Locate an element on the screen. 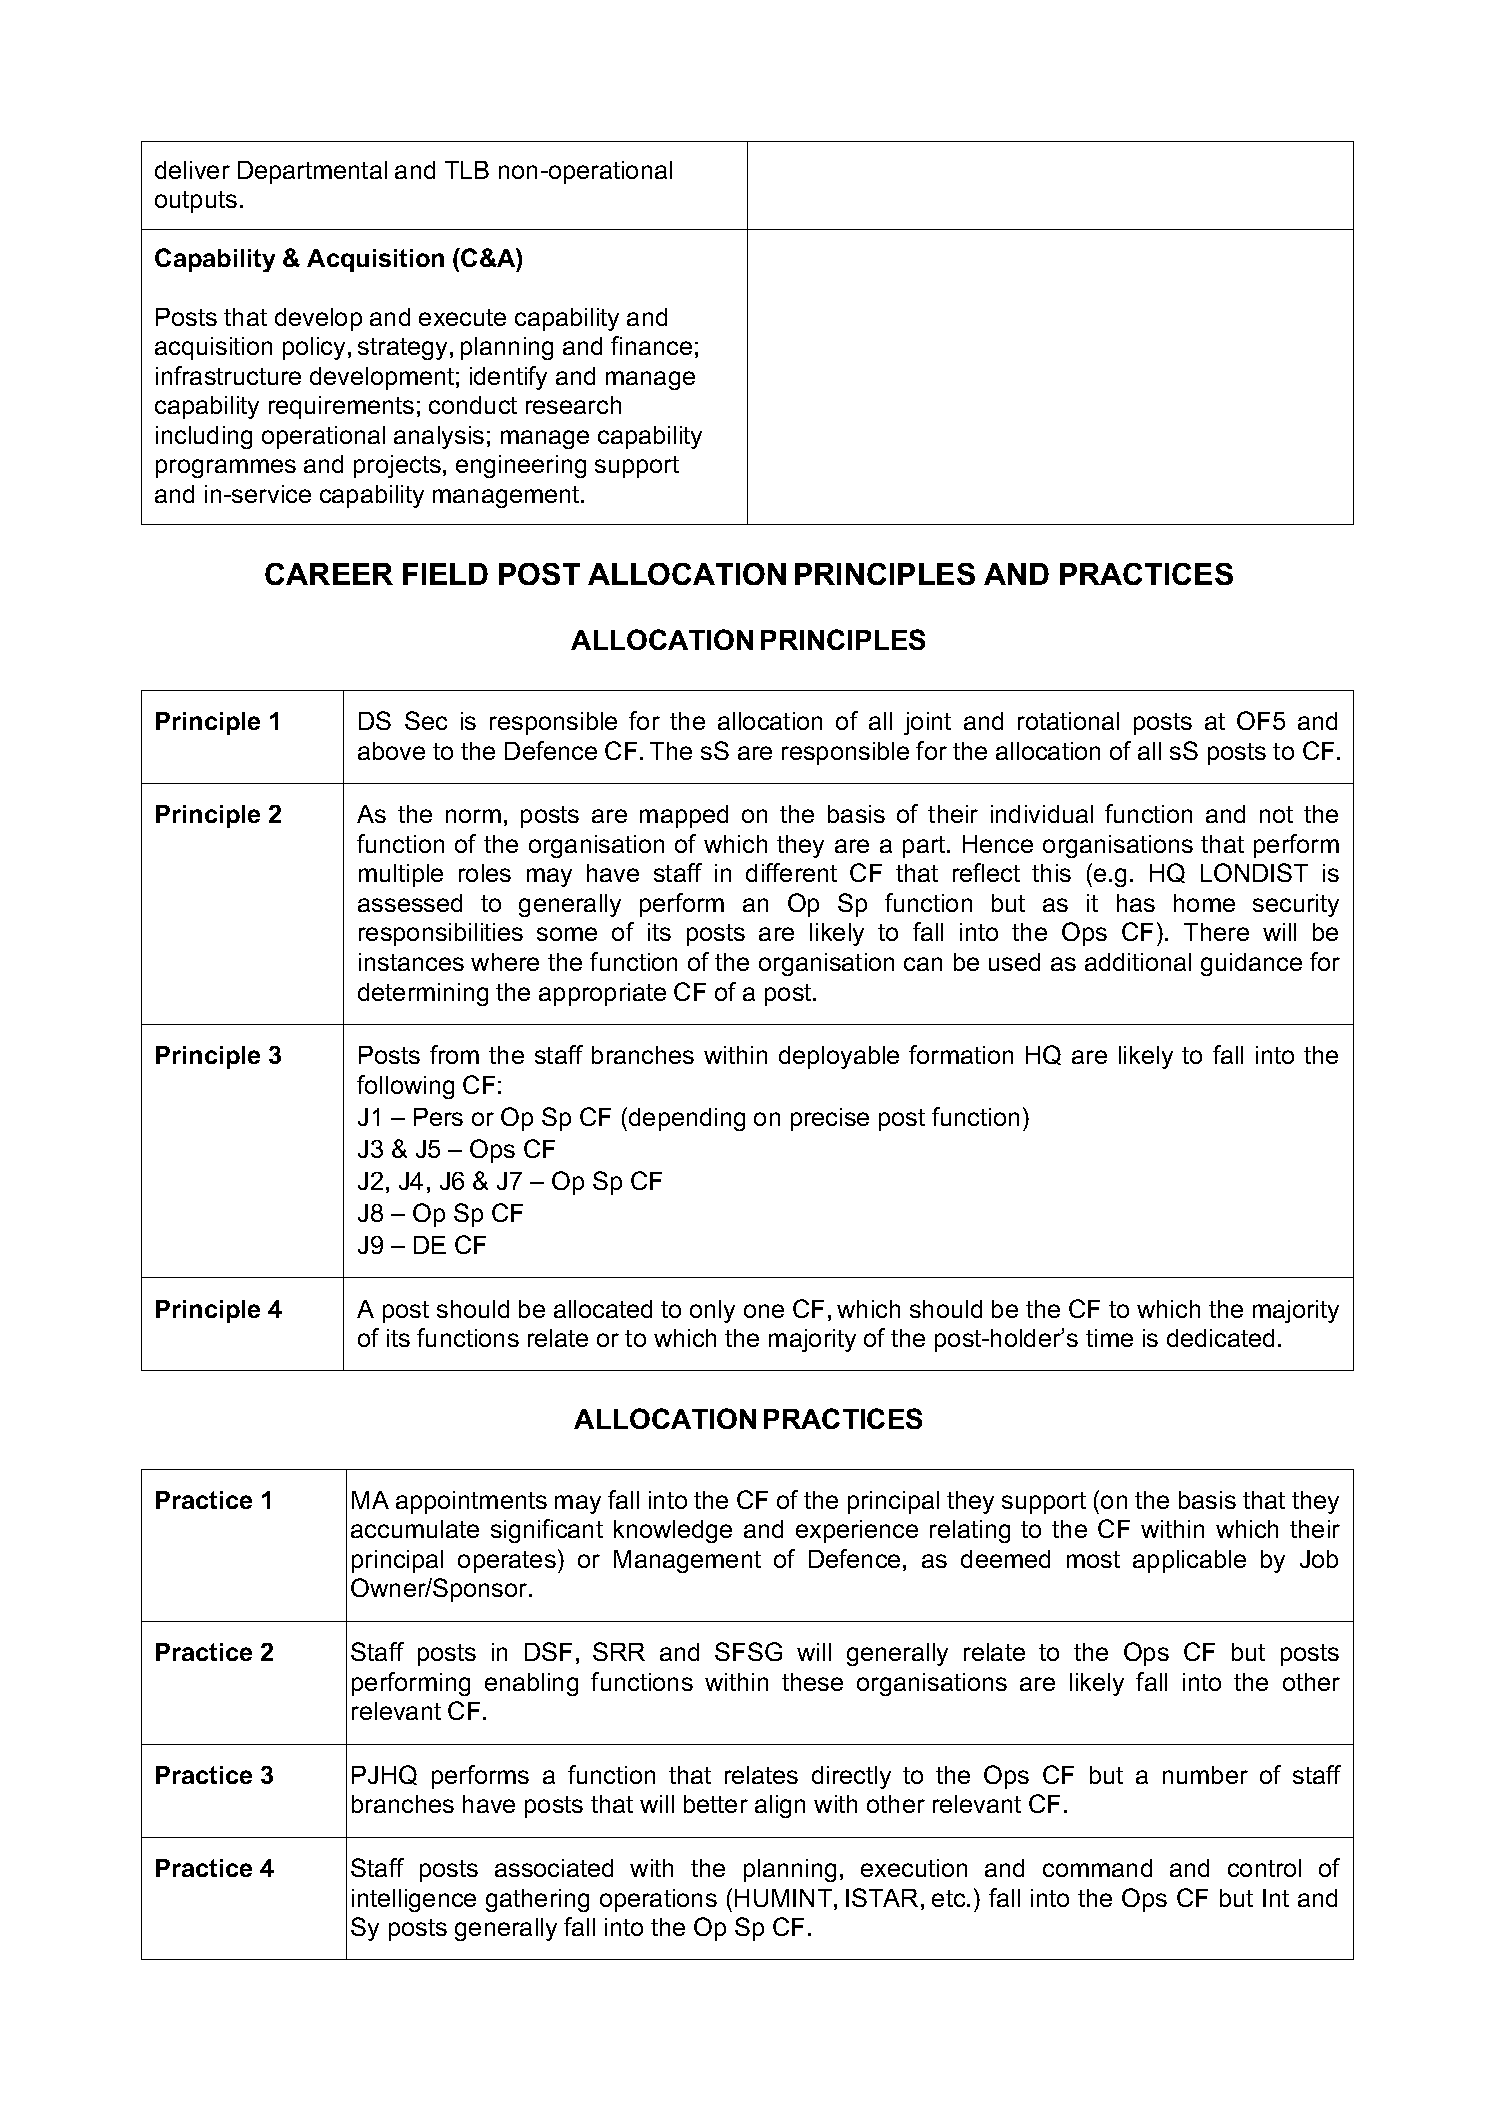 Image resolution: width=1496 pixels, height=2115 pixels. additional is located at coordinates (1138, 962).
